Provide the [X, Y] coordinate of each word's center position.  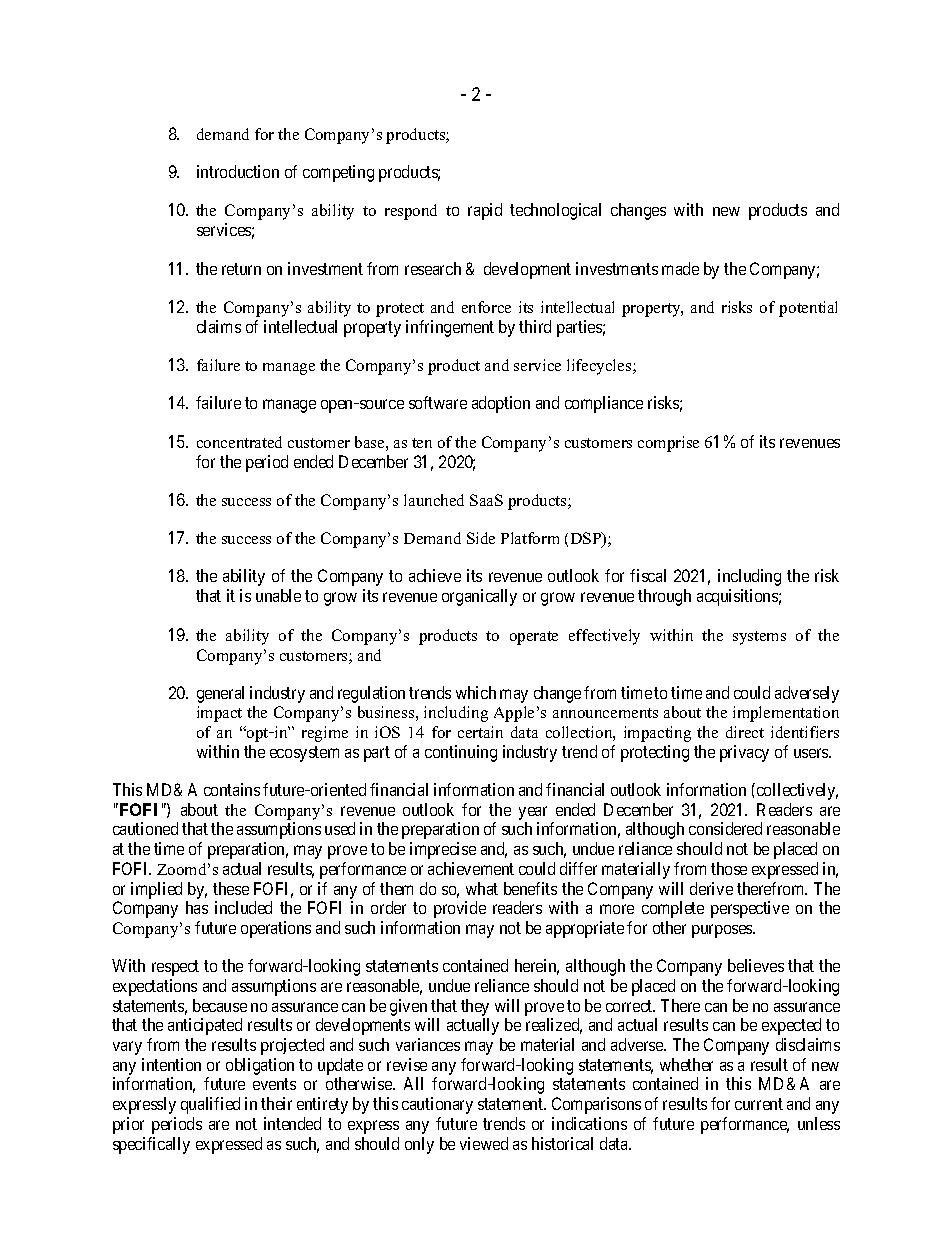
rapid [485, 211]
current [759, 1104]
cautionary [437, 1105]
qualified [210, 1105]
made [680, 268]
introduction [238, 171]
